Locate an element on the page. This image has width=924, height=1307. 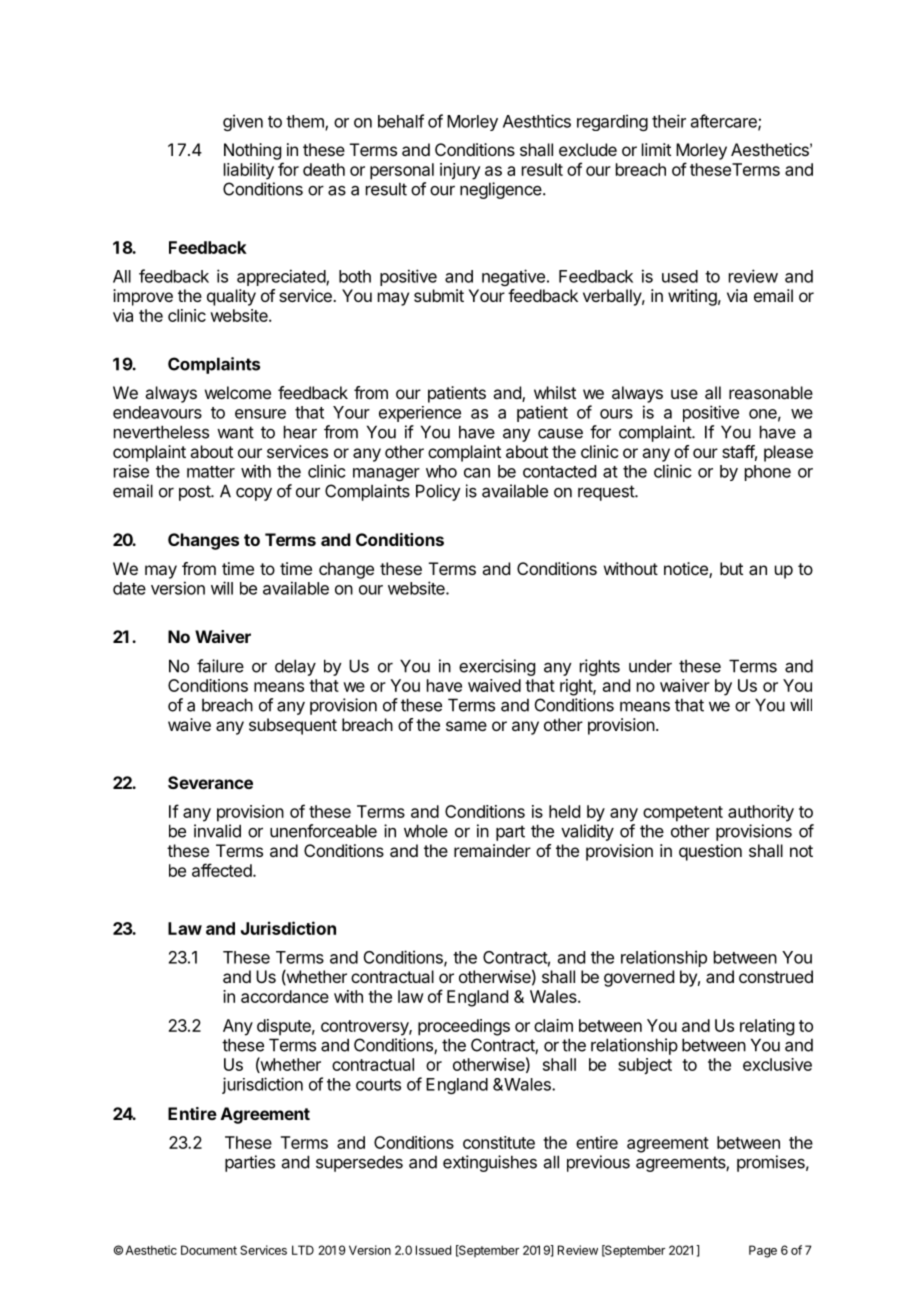
exercising is located at coordinates (497, 667).
